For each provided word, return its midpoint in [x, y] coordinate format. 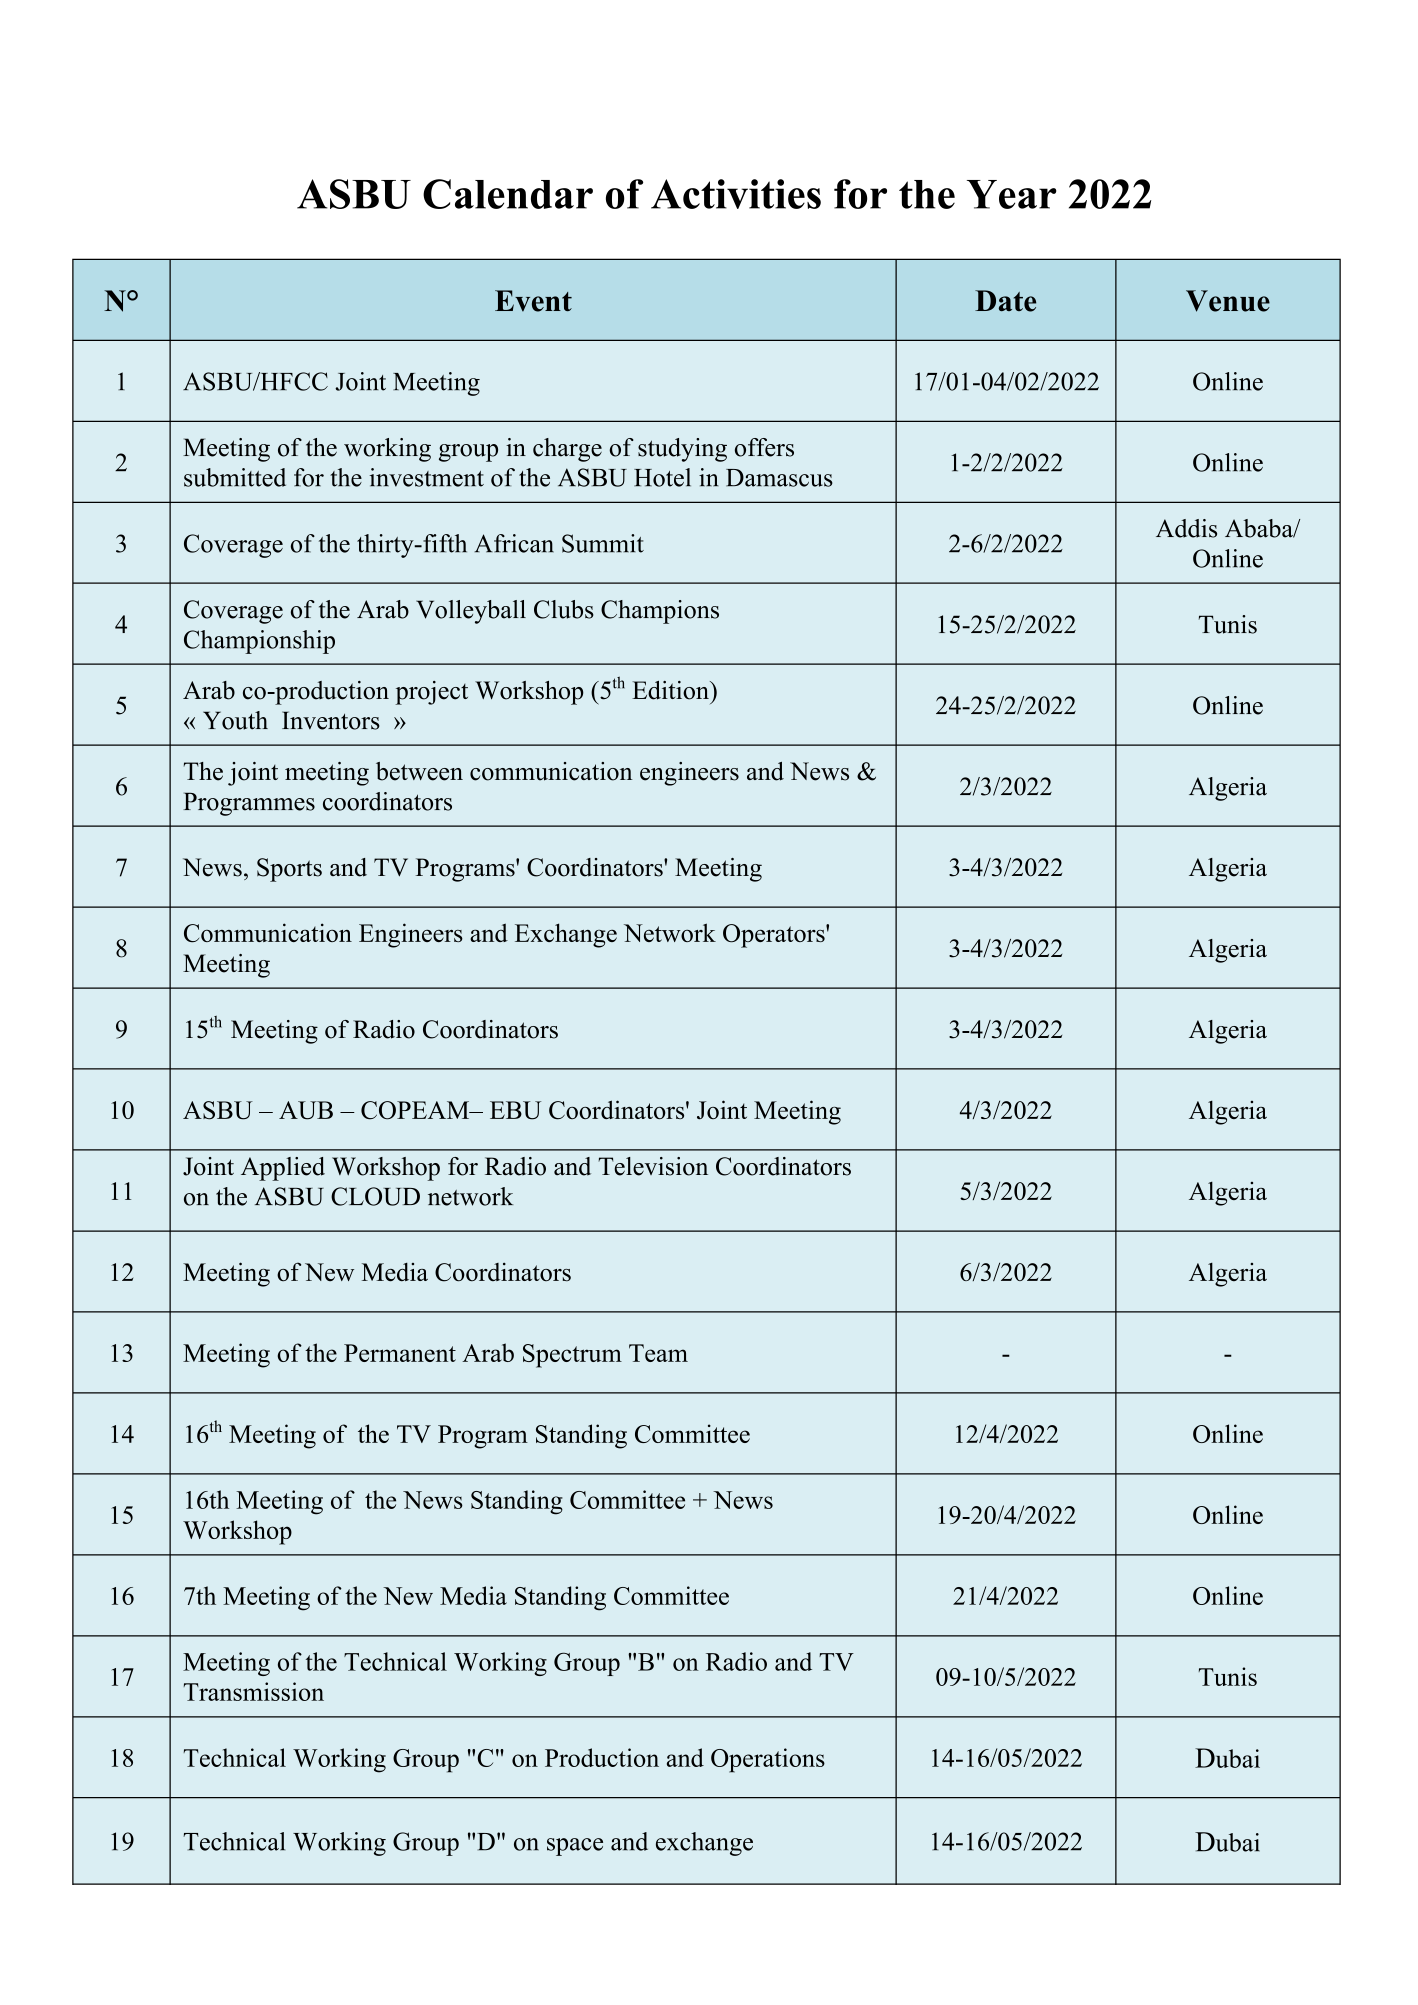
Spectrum [572, 1356]
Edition [671, 690]
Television [653, 1166]
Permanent [400, 1353]
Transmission [254, 1691]
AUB [306, 1110]
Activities [736, 194]
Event [533, 301]
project [431, 693]
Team [658, 1353]
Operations [768, 1760]
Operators [775, 936]
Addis [1186, 528]
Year [1012, 194]
